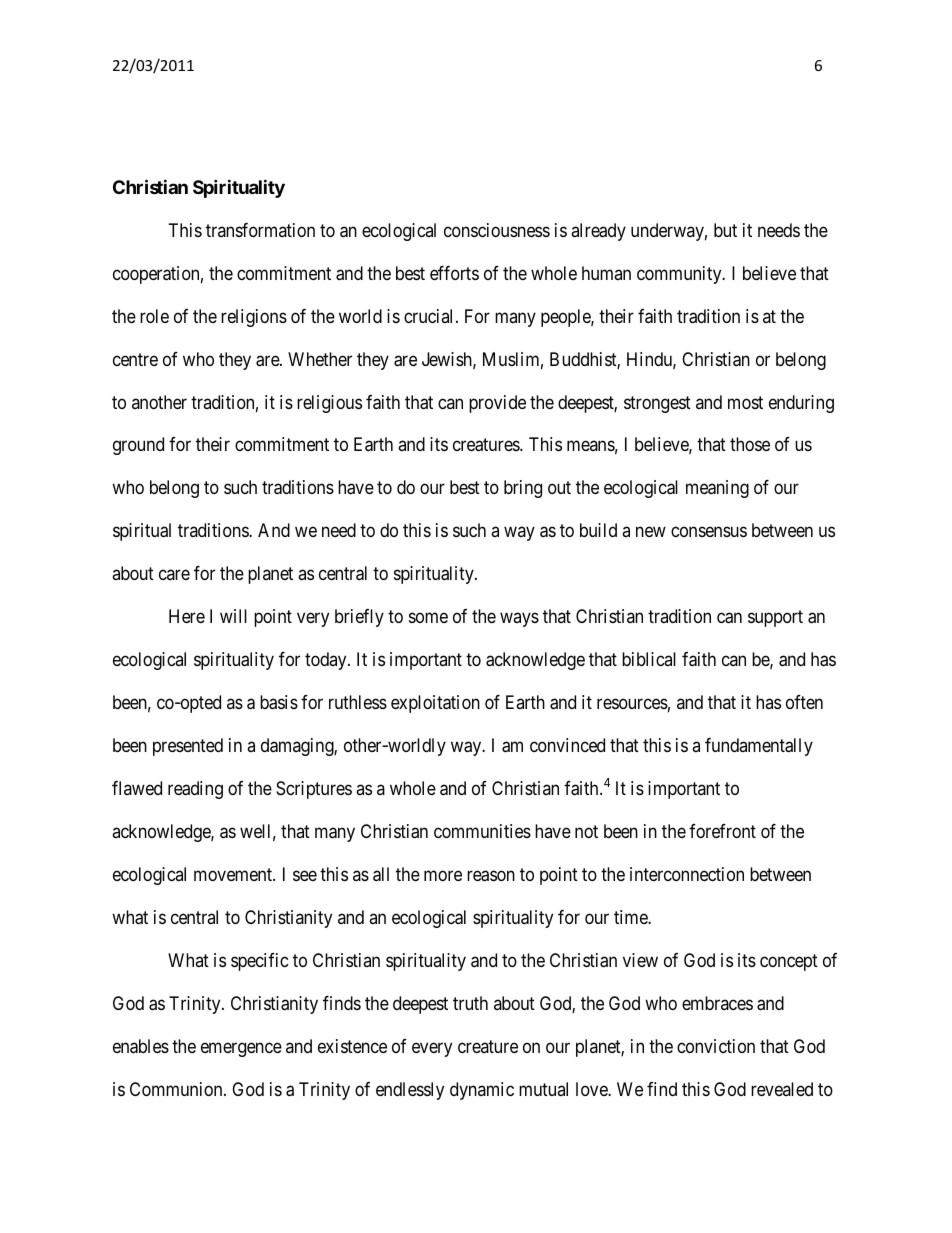  What do you see at coordinates (722, 831) in the screenshot?
I see `forefront` at bounding box center [722, 831].
